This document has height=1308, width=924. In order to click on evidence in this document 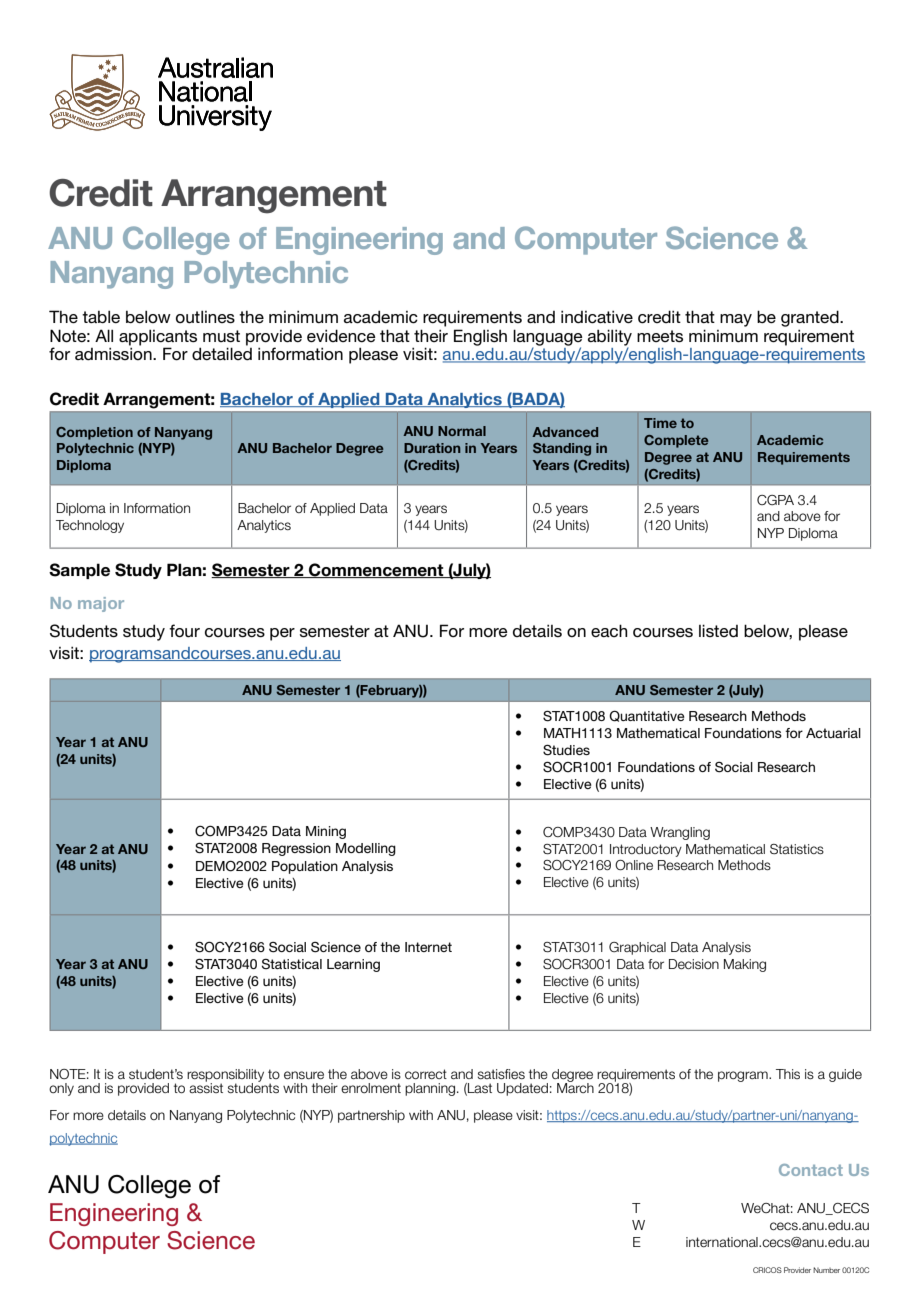, I will do `click(341, 336)`.
